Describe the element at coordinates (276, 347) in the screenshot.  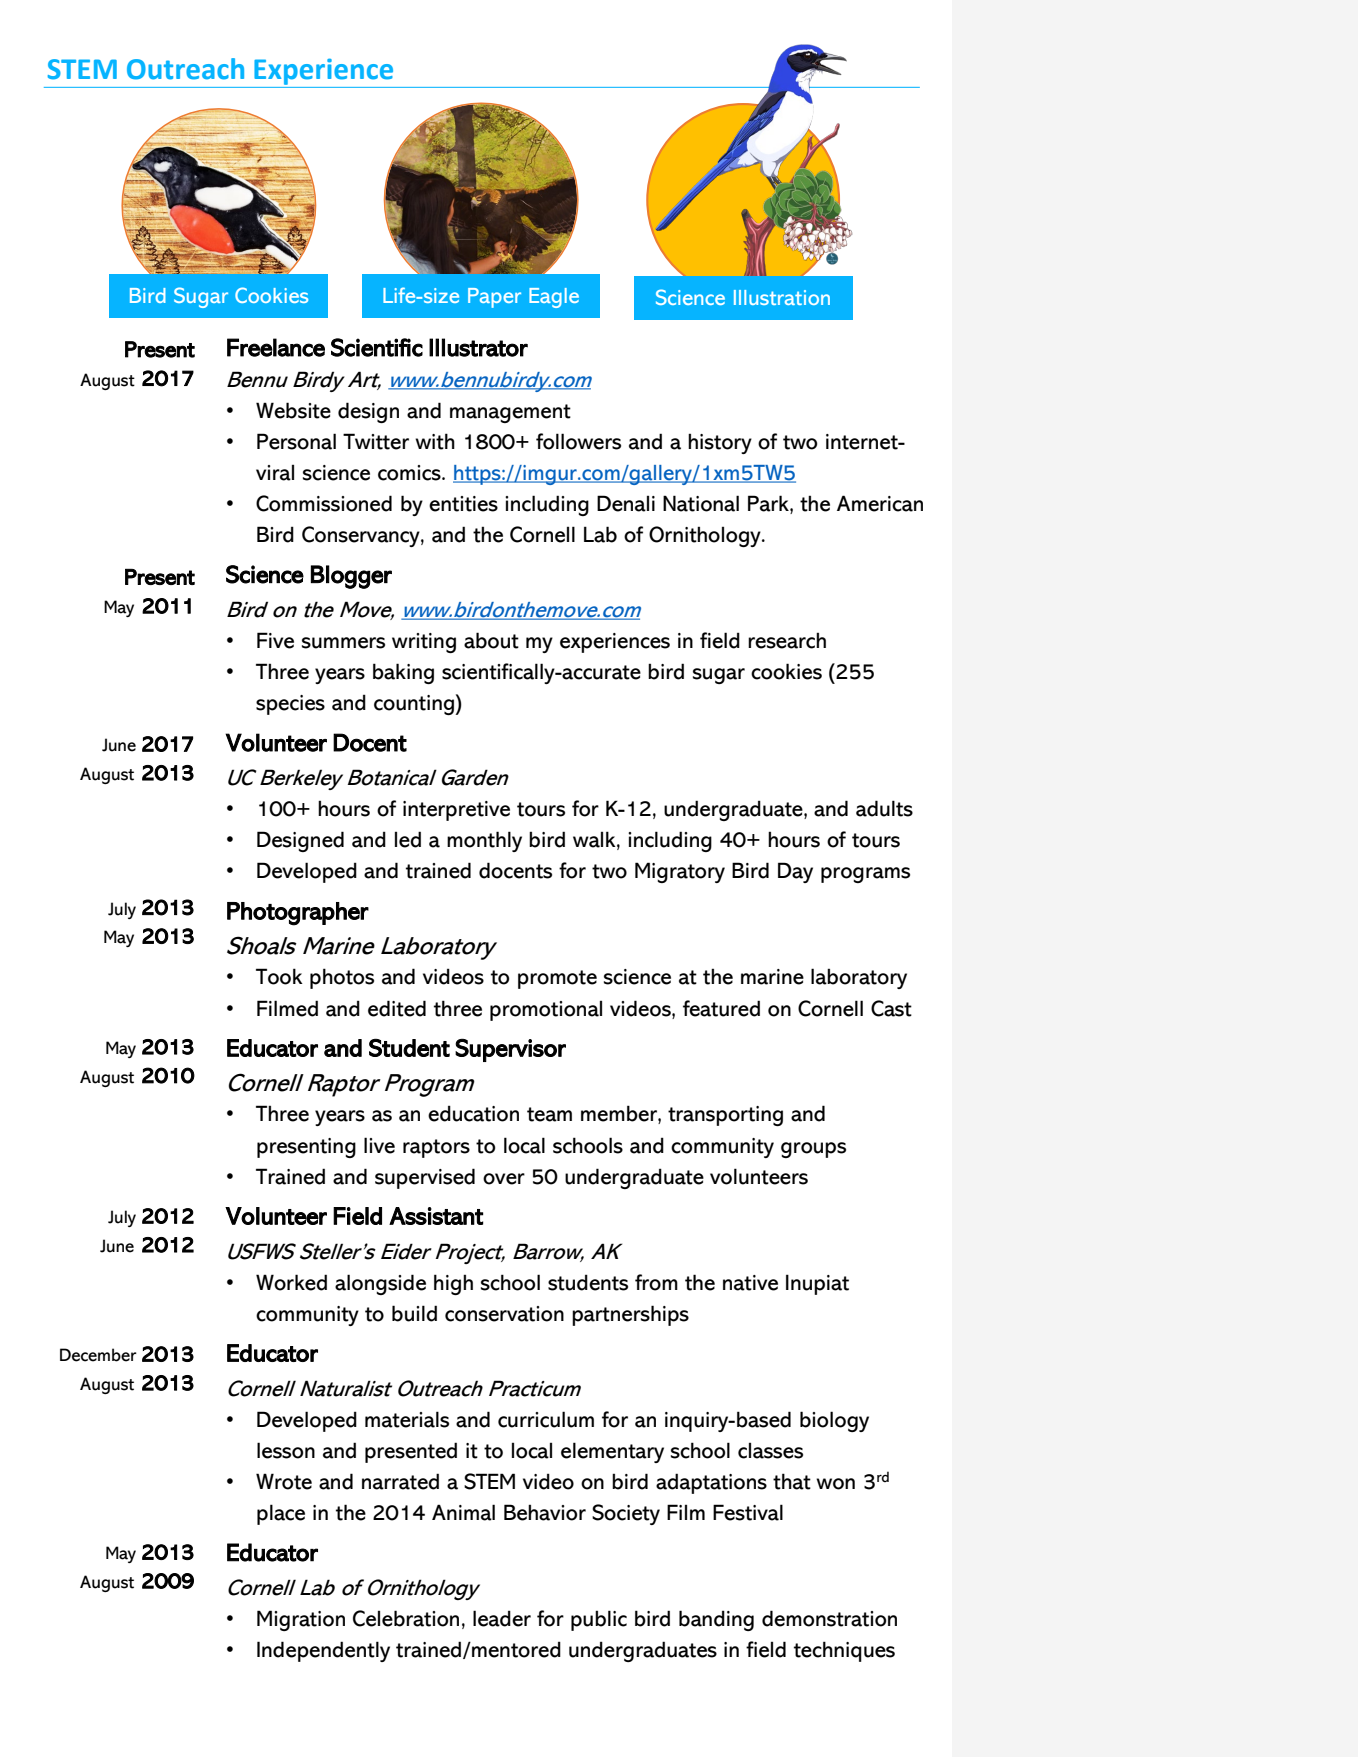
I see `Freelance` at that location.
